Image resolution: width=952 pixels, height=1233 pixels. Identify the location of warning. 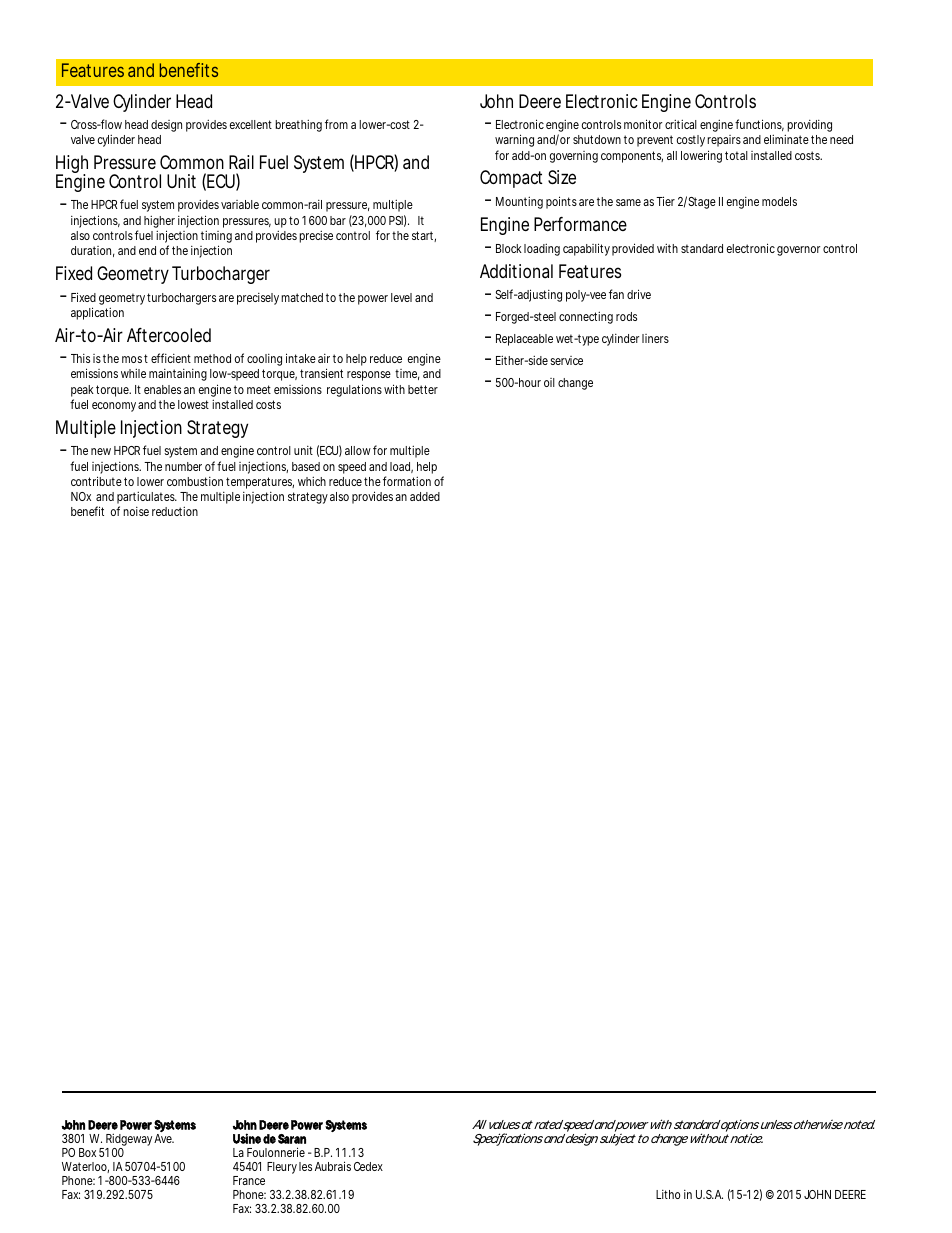
(514, 140).
